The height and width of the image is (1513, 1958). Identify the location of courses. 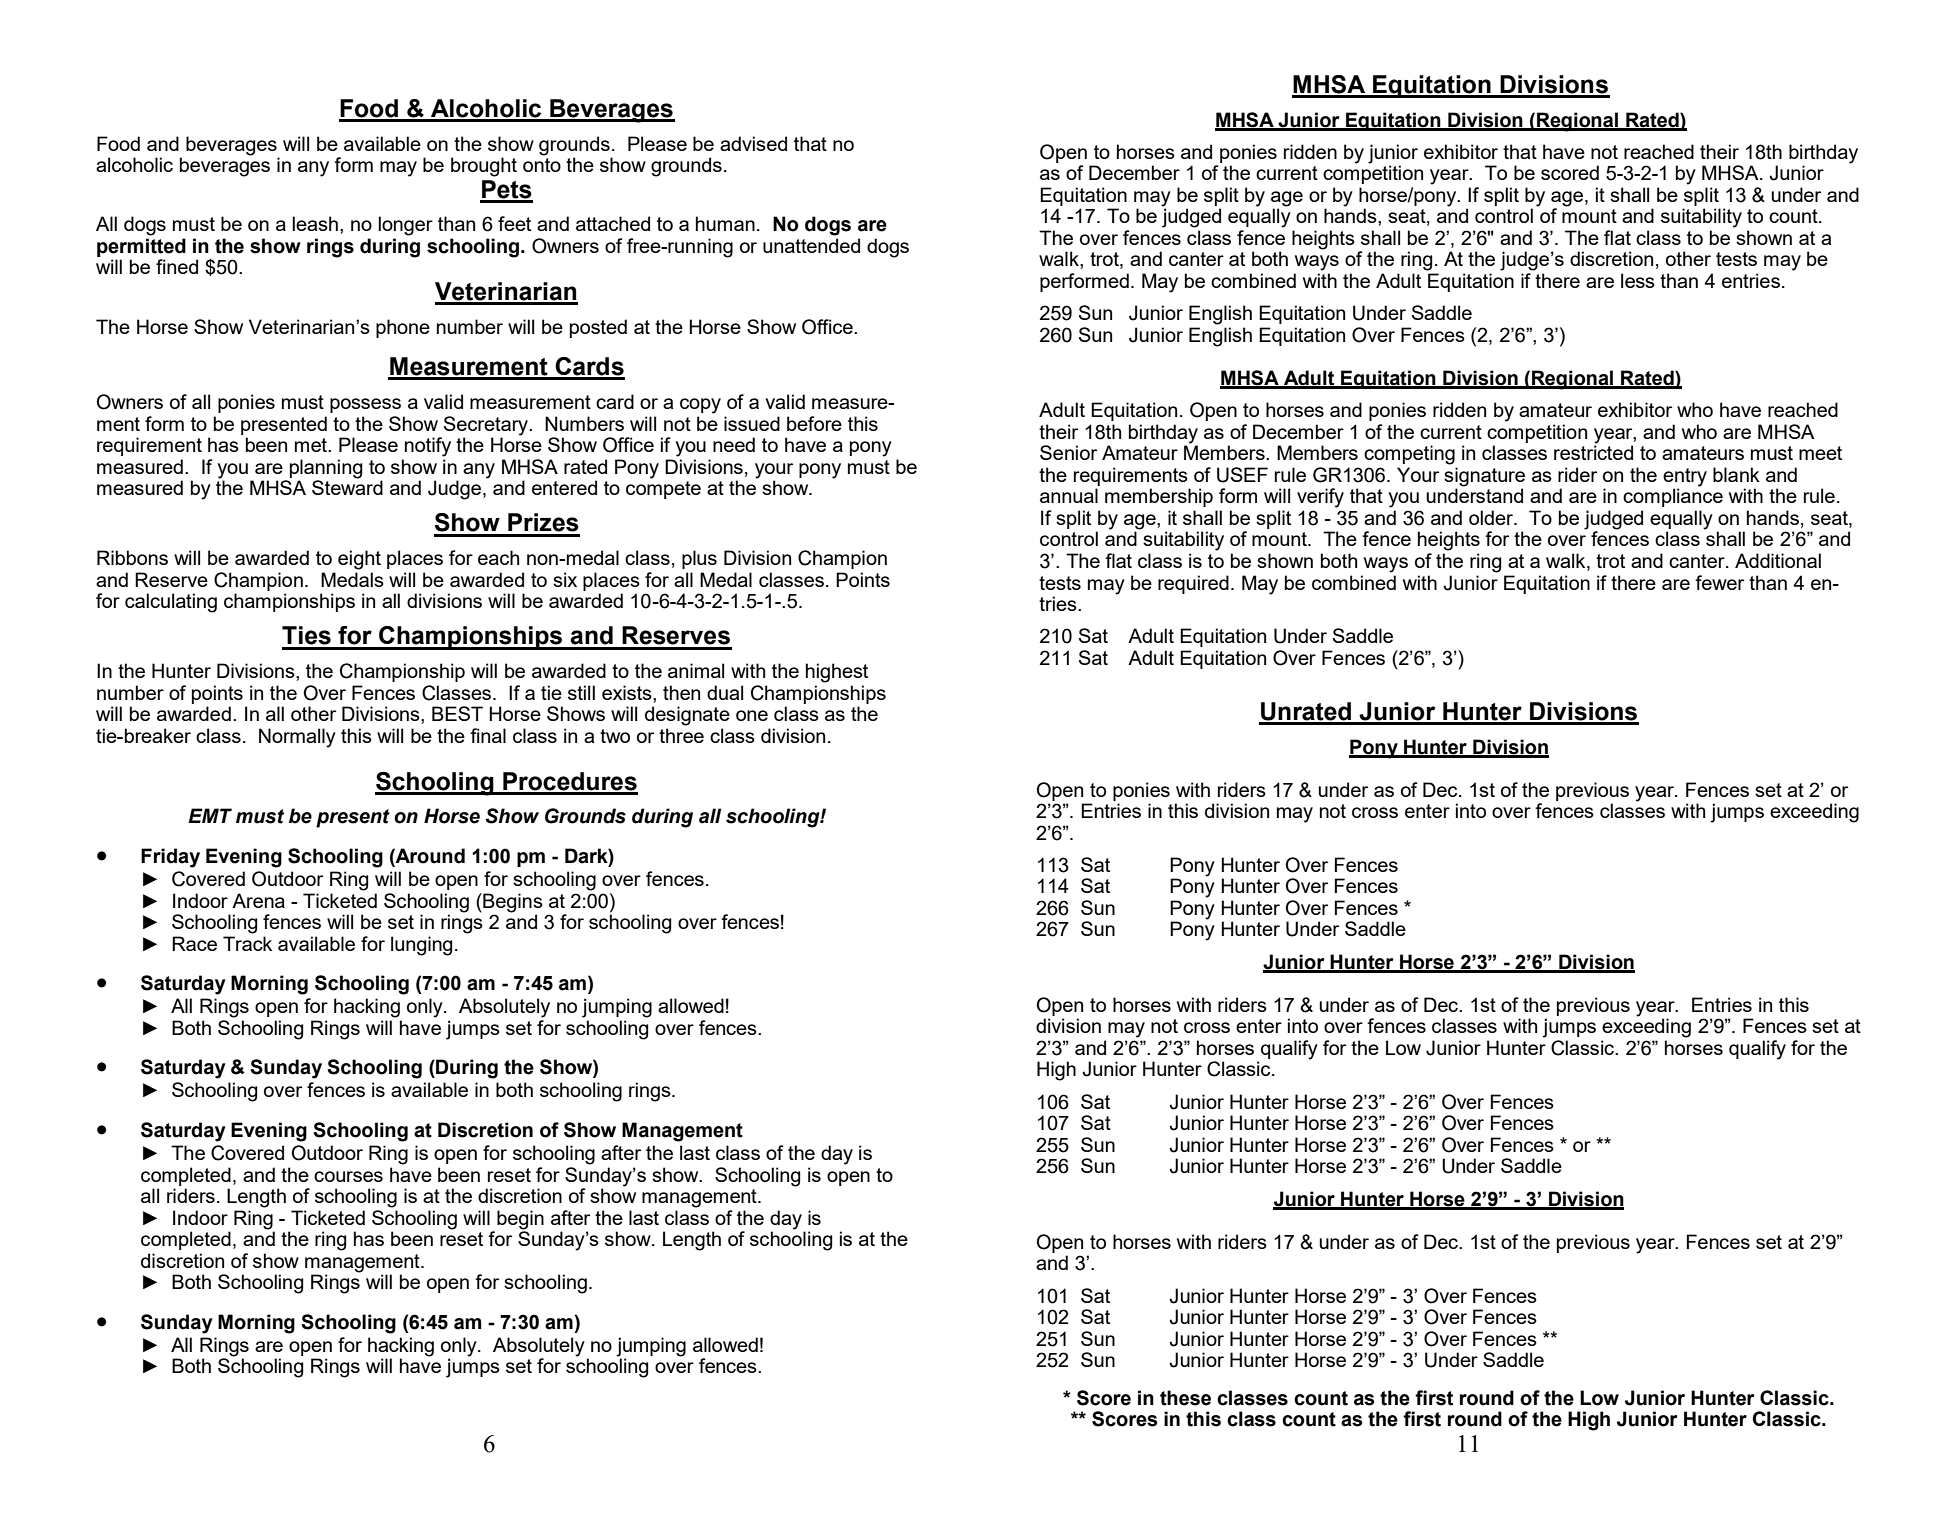
(348, 1176).
